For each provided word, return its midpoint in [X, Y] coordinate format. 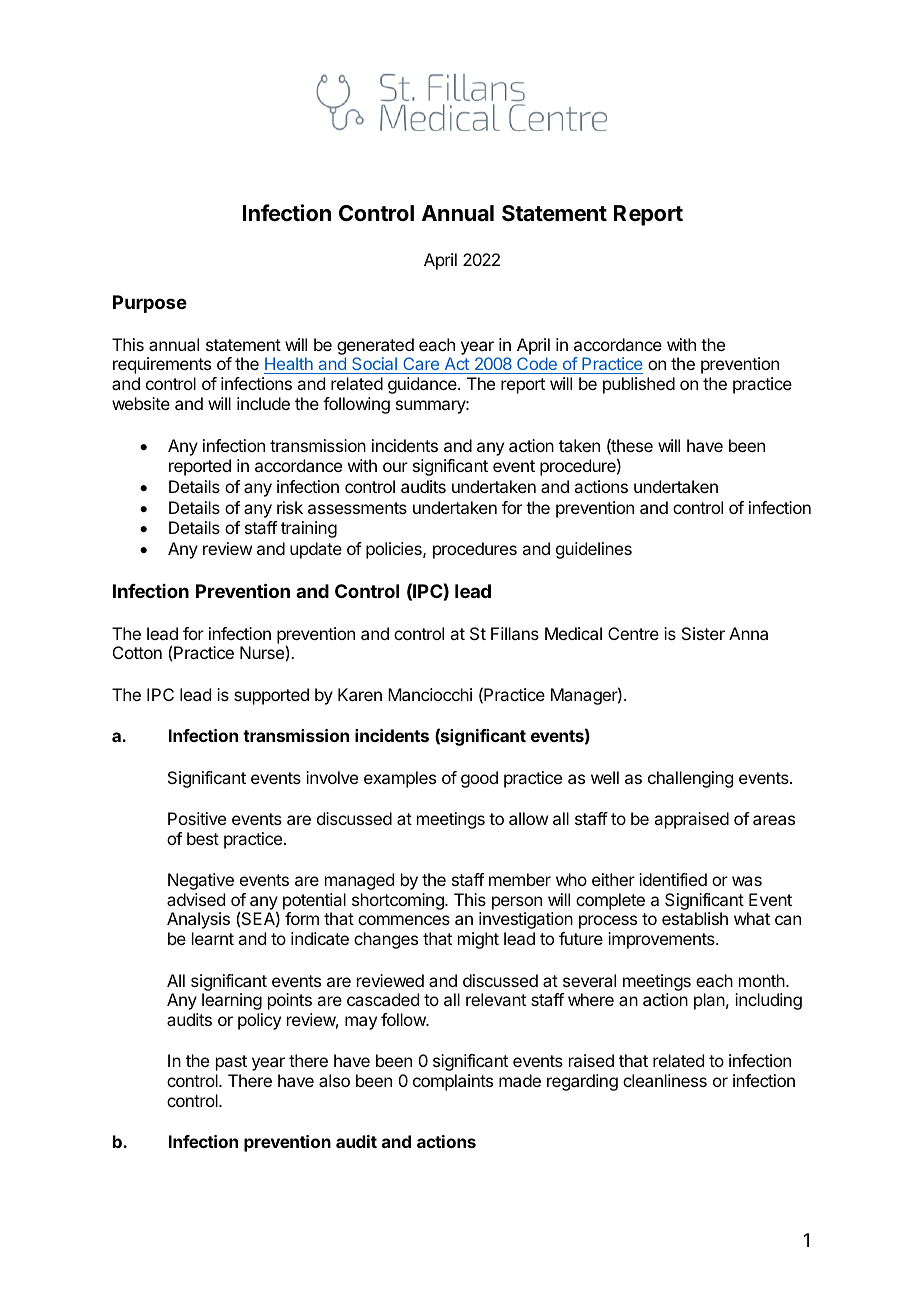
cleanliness [665, 1080]
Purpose [150, 304]
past [231, 1063]
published [639, 385]
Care [421, 365]
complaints [453, 1082]
